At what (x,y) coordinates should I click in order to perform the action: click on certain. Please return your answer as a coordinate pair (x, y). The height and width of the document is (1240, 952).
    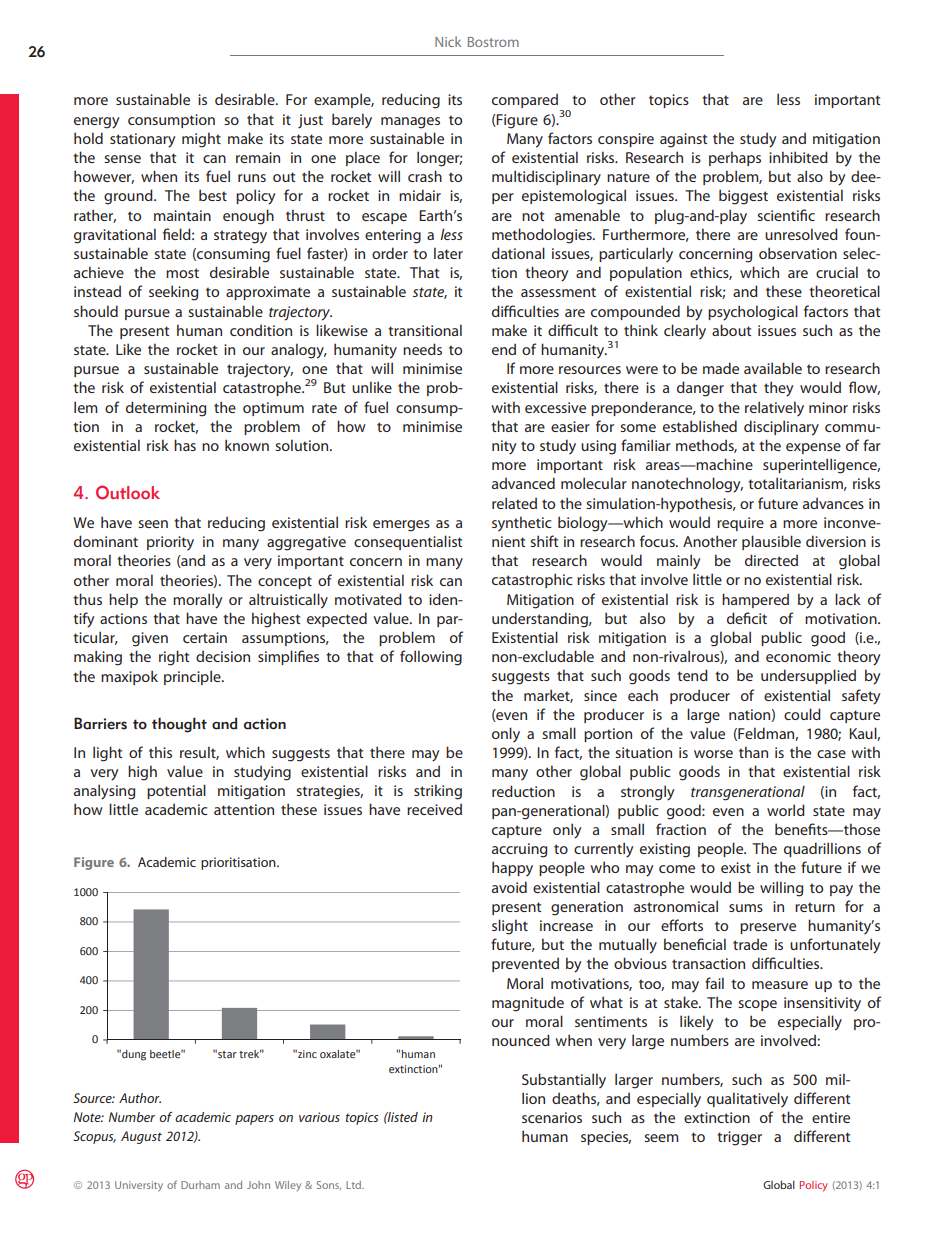
    Looking at the image, I should click on (205, 637).
